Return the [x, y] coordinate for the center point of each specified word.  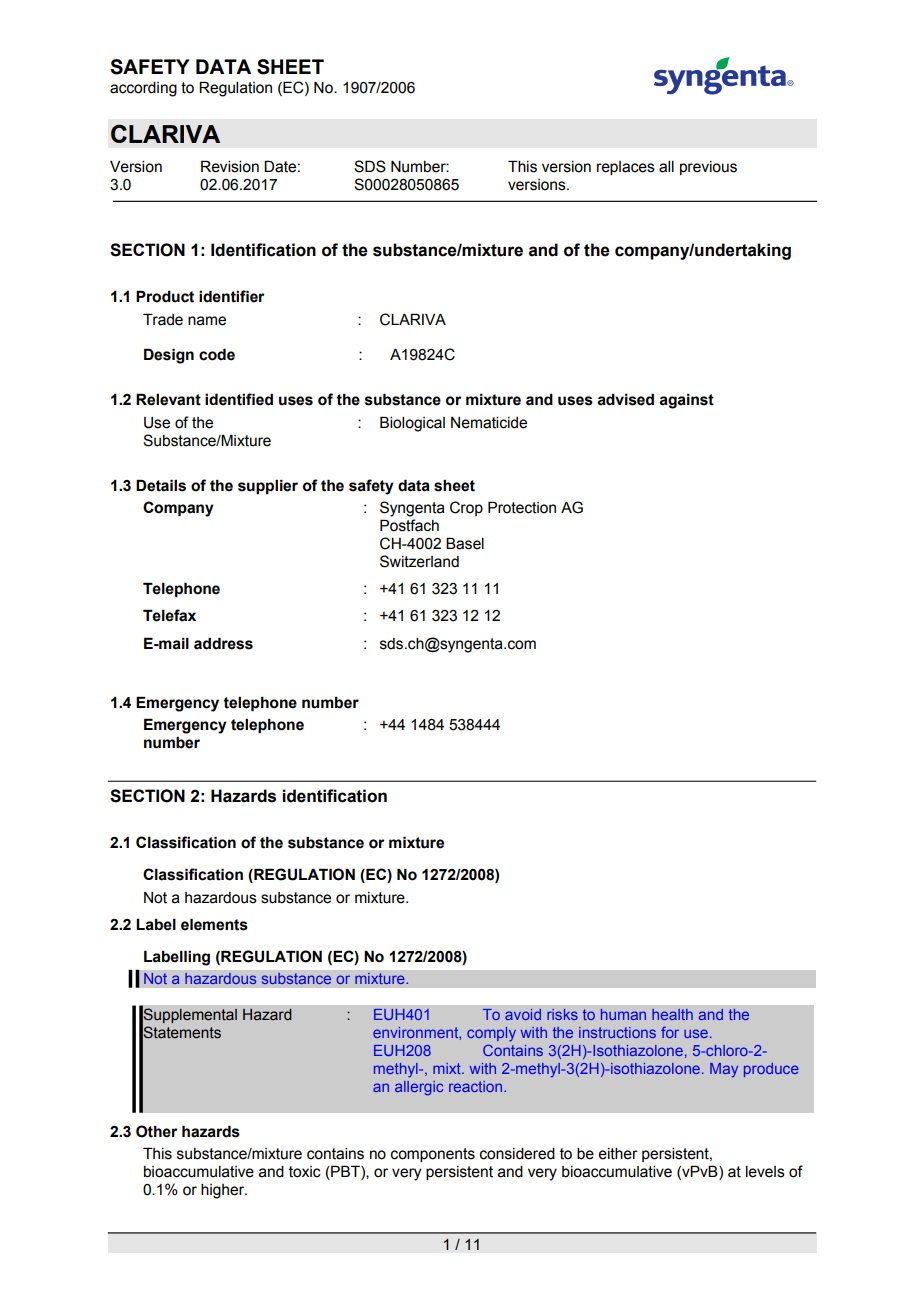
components [433, 1155]
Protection [522, 507]
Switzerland [419, 561]
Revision [230, 166]
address [223, 643]
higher [224, 1191]
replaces [626, 168]
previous [708, 168]
